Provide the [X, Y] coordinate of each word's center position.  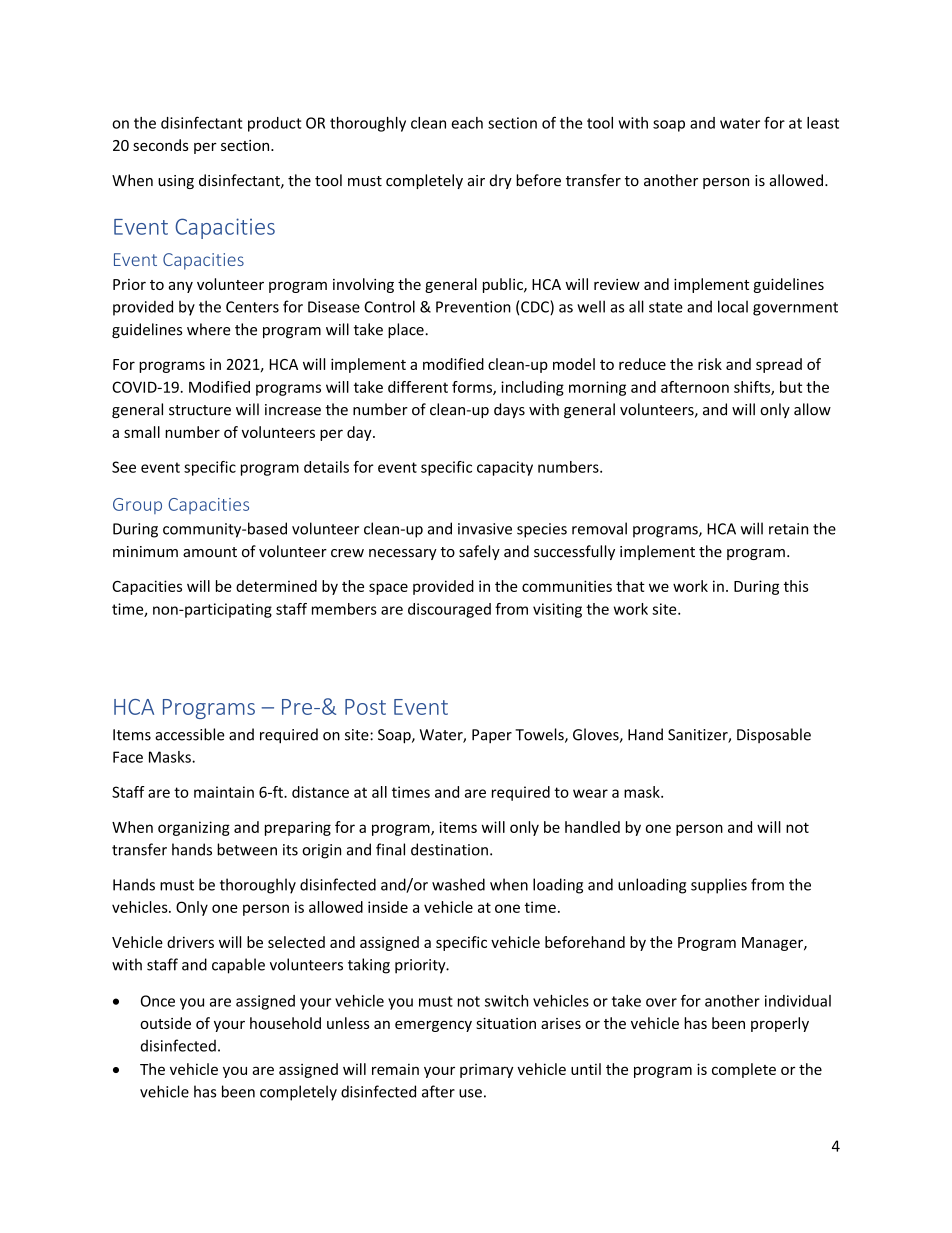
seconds [160, 145]
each [467, 123]
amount [210, 552]
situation [506, 1023]
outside [165, 1023]
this [796, 586]
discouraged [449, 610]
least [823, 123]
